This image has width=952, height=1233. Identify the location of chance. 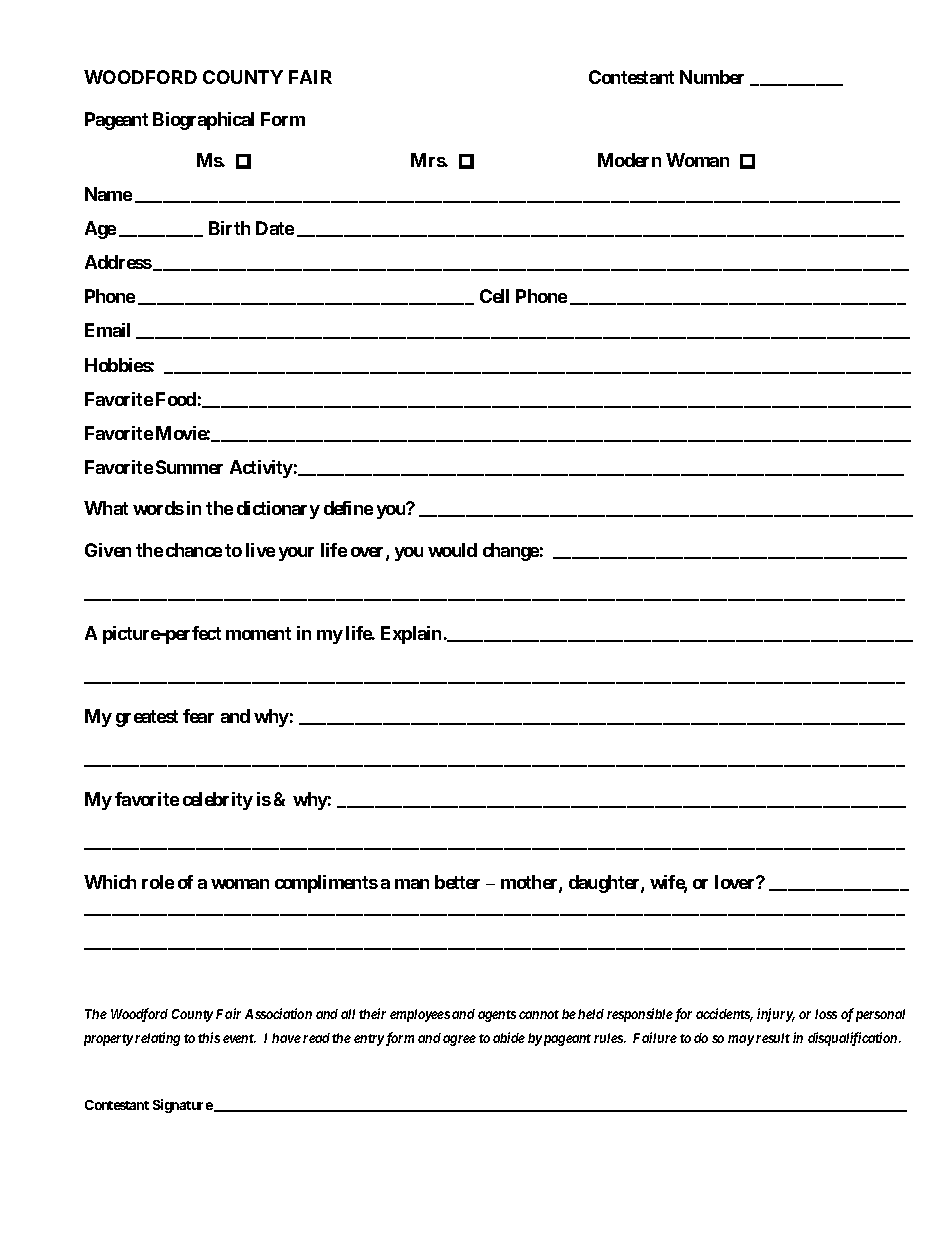
(194, 550).
